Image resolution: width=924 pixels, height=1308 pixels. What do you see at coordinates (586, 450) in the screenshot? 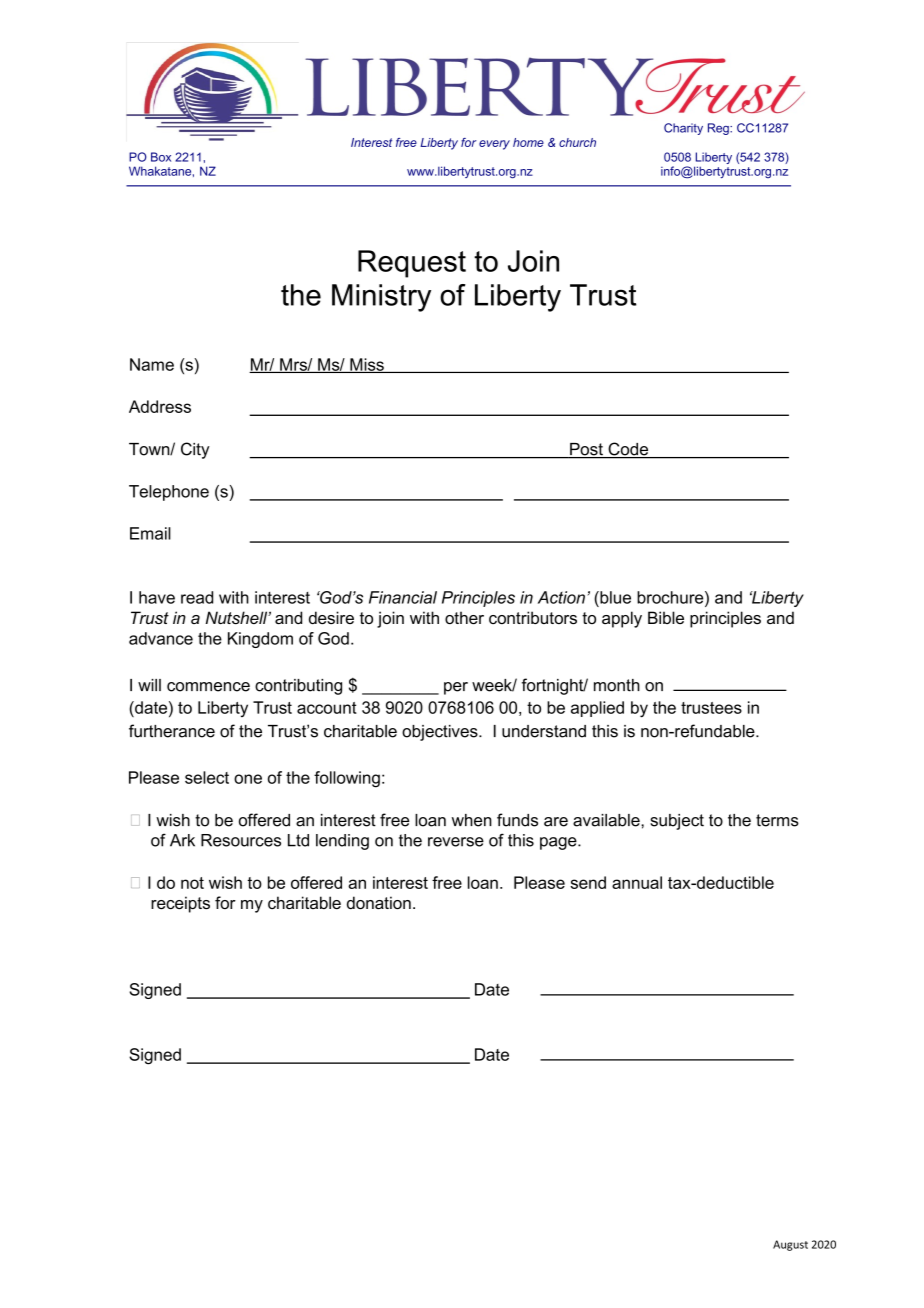
I see `Post` at bounding box center [586, 450].
